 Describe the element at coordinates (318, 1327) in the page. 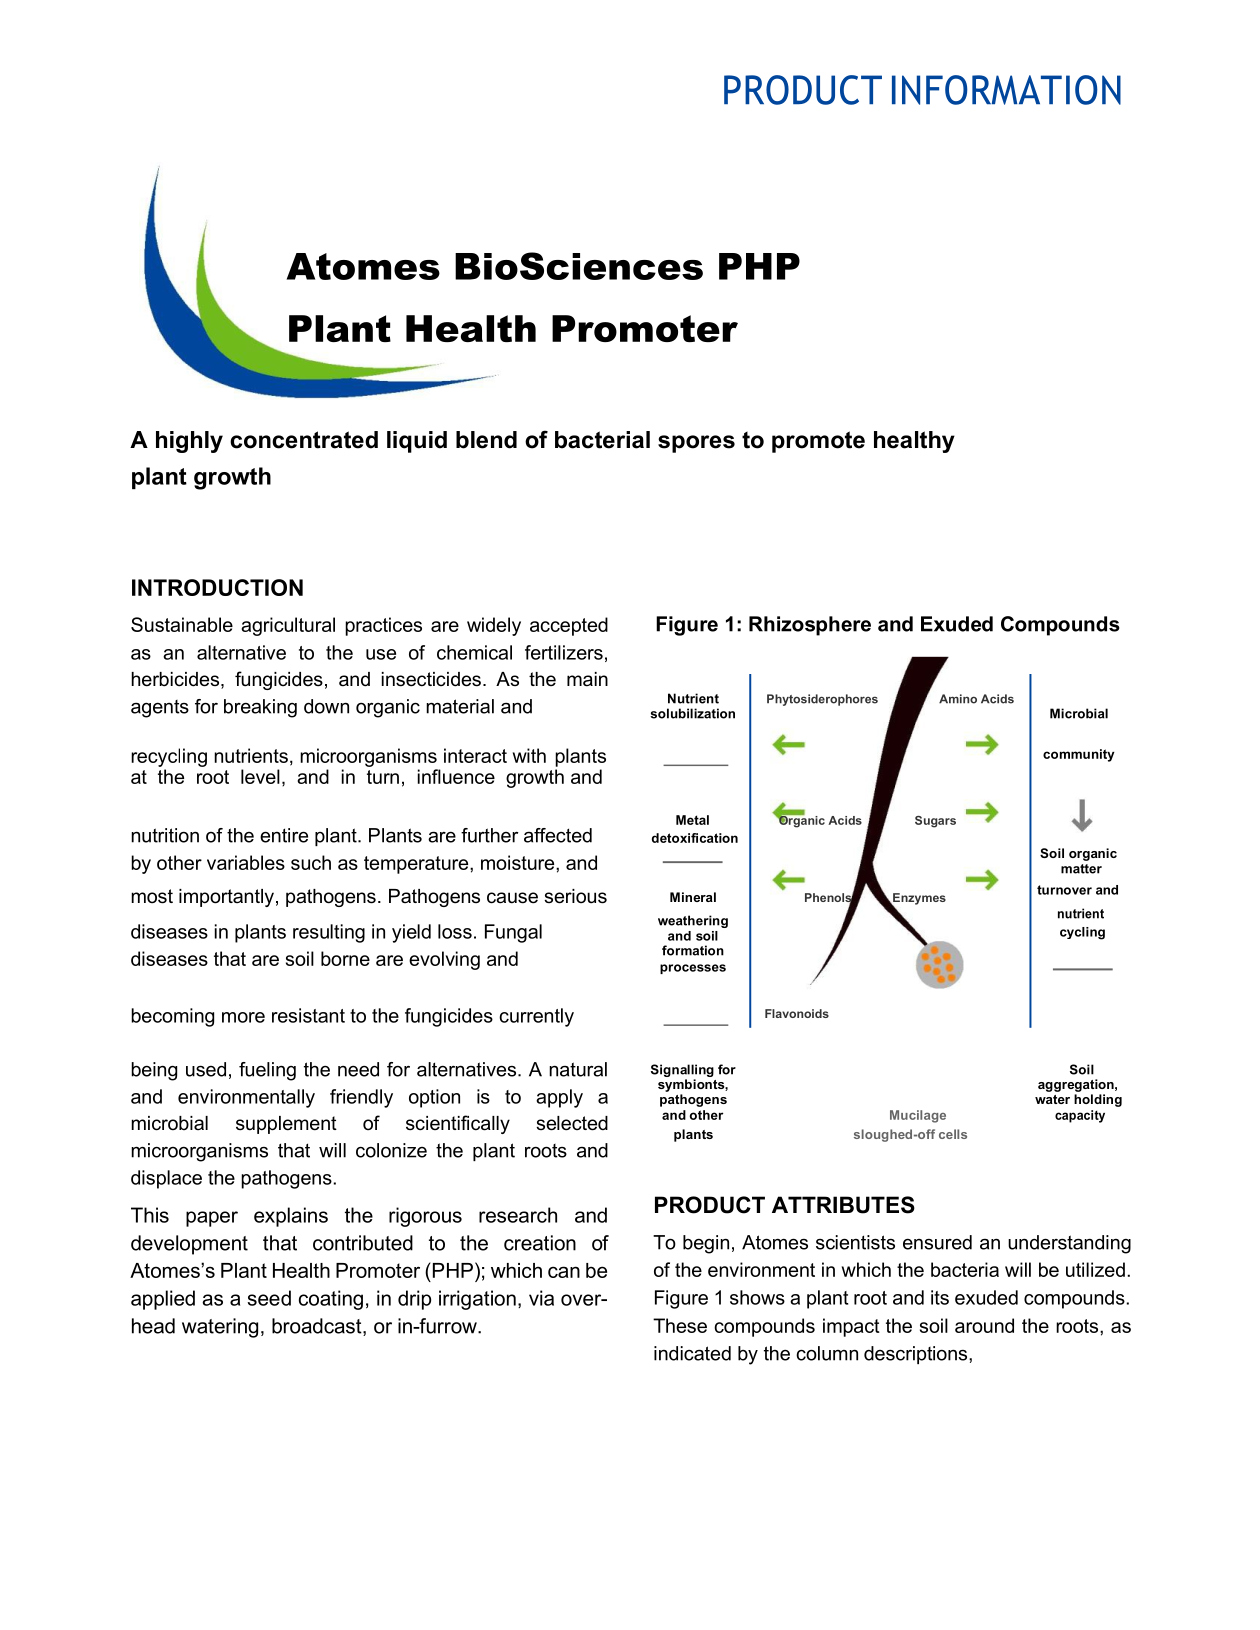

I see `broadcast` at that location.
